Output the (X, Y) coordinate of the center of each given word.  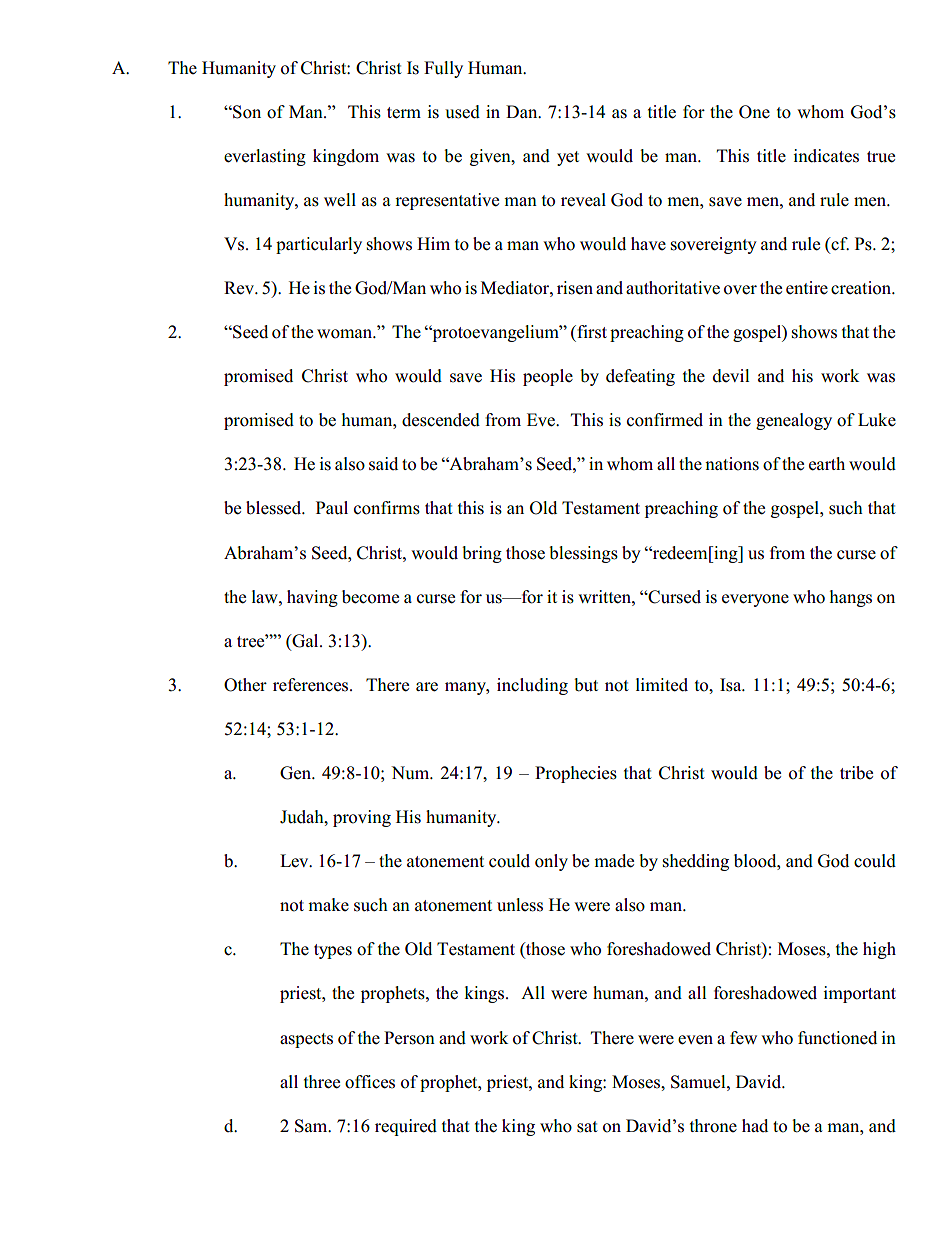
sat (587, 1127)
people (548, 377)
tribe (856, 773)
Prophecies (576, 774)
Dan (523, 111)
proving (362, 818)
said (383, 464)
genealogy (794, 421)
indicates (826, 156)
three (322, 1082)
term (404, 113)
